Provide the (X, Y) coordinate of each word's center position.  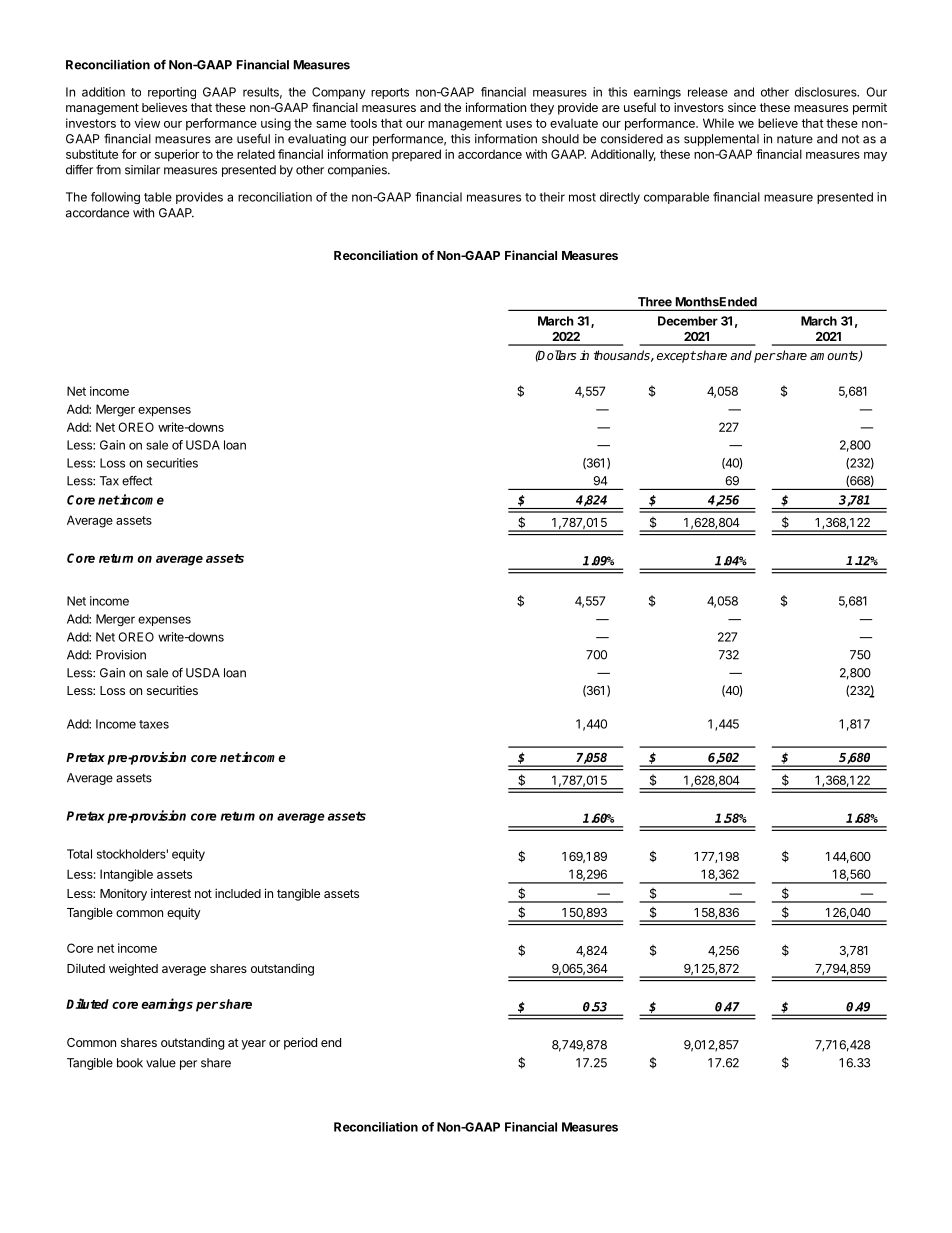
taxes (154, 724)
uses (519, 124)
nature (795, 139)
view (147, 123)
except (676, 357)
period (300, 1043)
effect (137, 481)
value (161, 1063)
